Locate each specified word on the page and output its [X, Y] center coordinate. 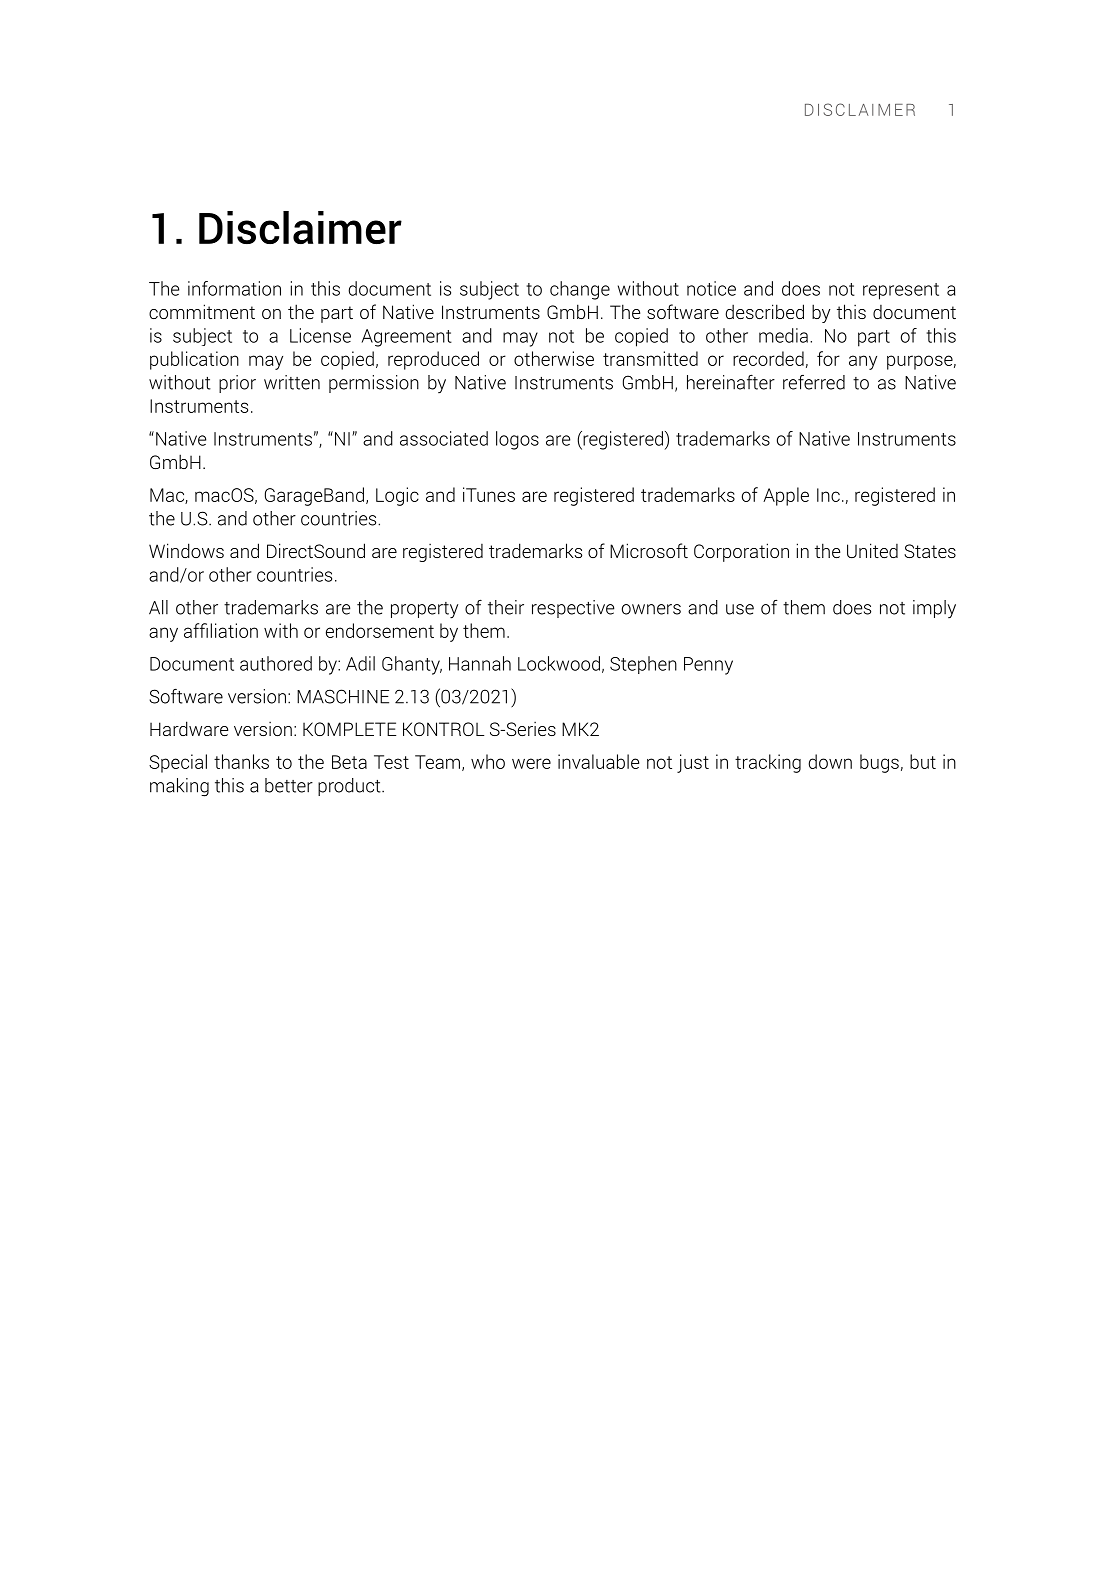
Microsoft [649, 550]
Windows [186, 550]
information [234, 288]
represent [901, 291]
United [872, 550]
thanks [241, 761]
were [531, 763]
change [580, 290]
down [830, 761]
